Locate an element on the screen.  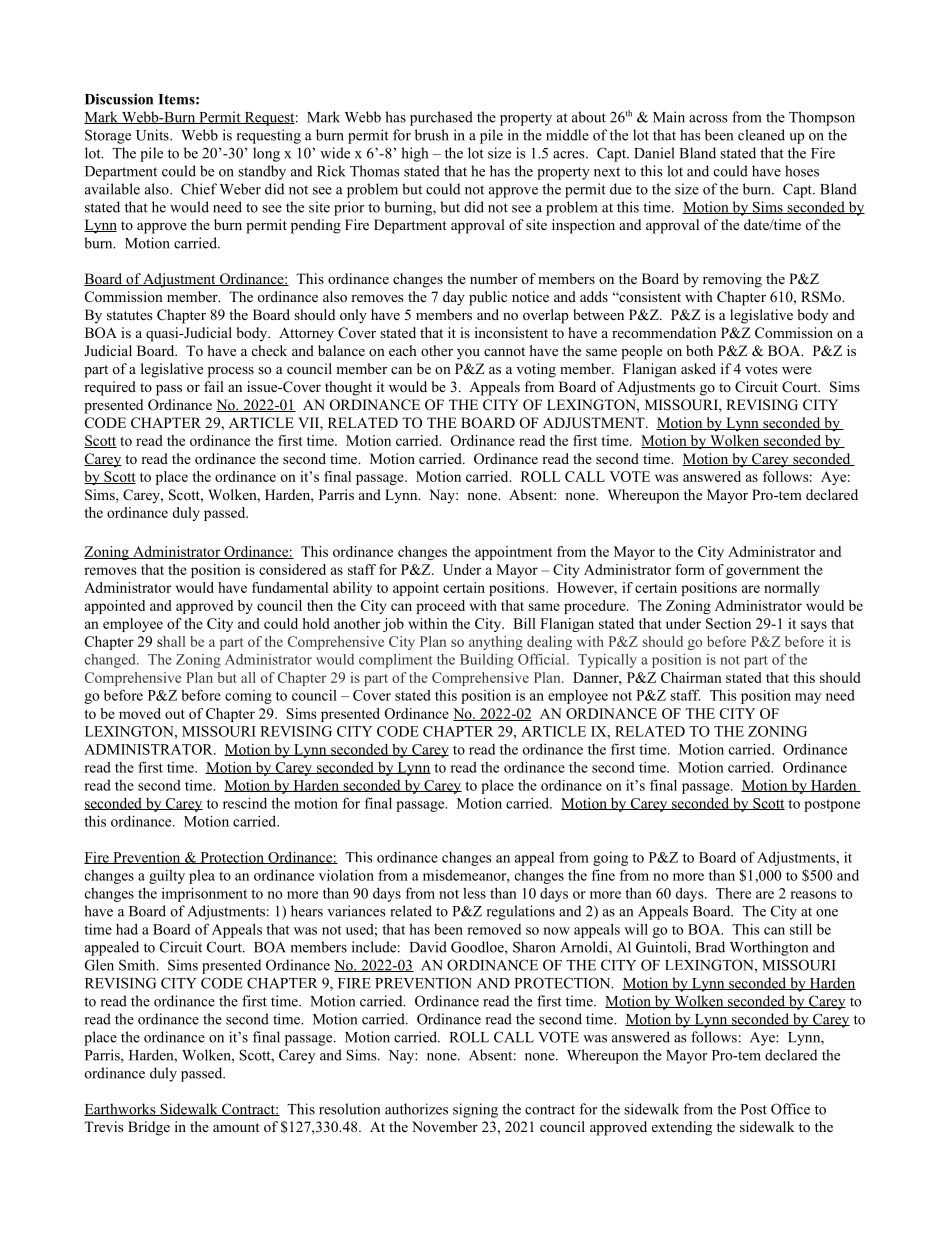
fail is located at coordinates (214, 386).
